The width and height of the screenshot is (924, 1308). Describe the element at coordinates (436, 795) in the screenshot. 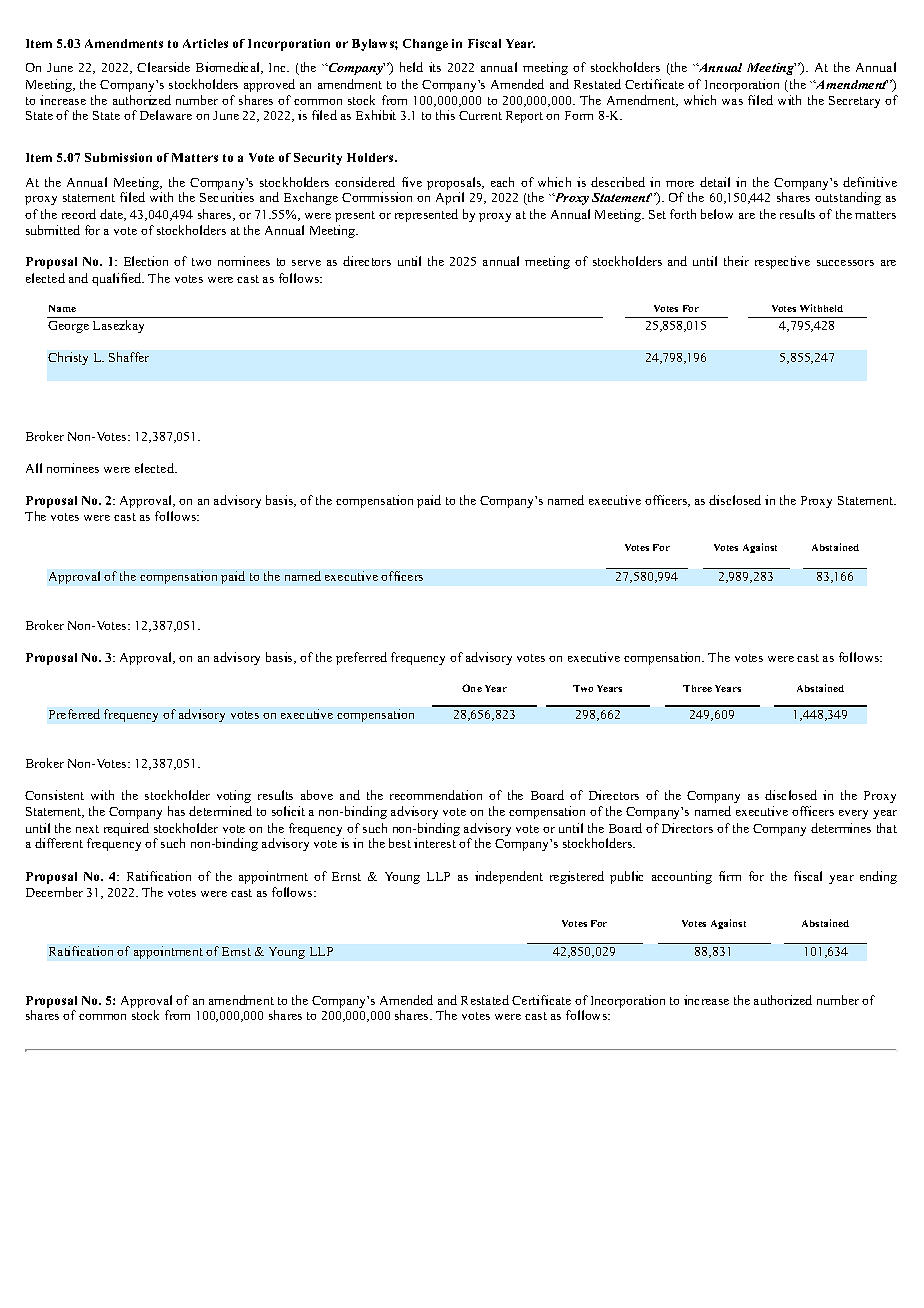

I see `recommendation` at that location.
